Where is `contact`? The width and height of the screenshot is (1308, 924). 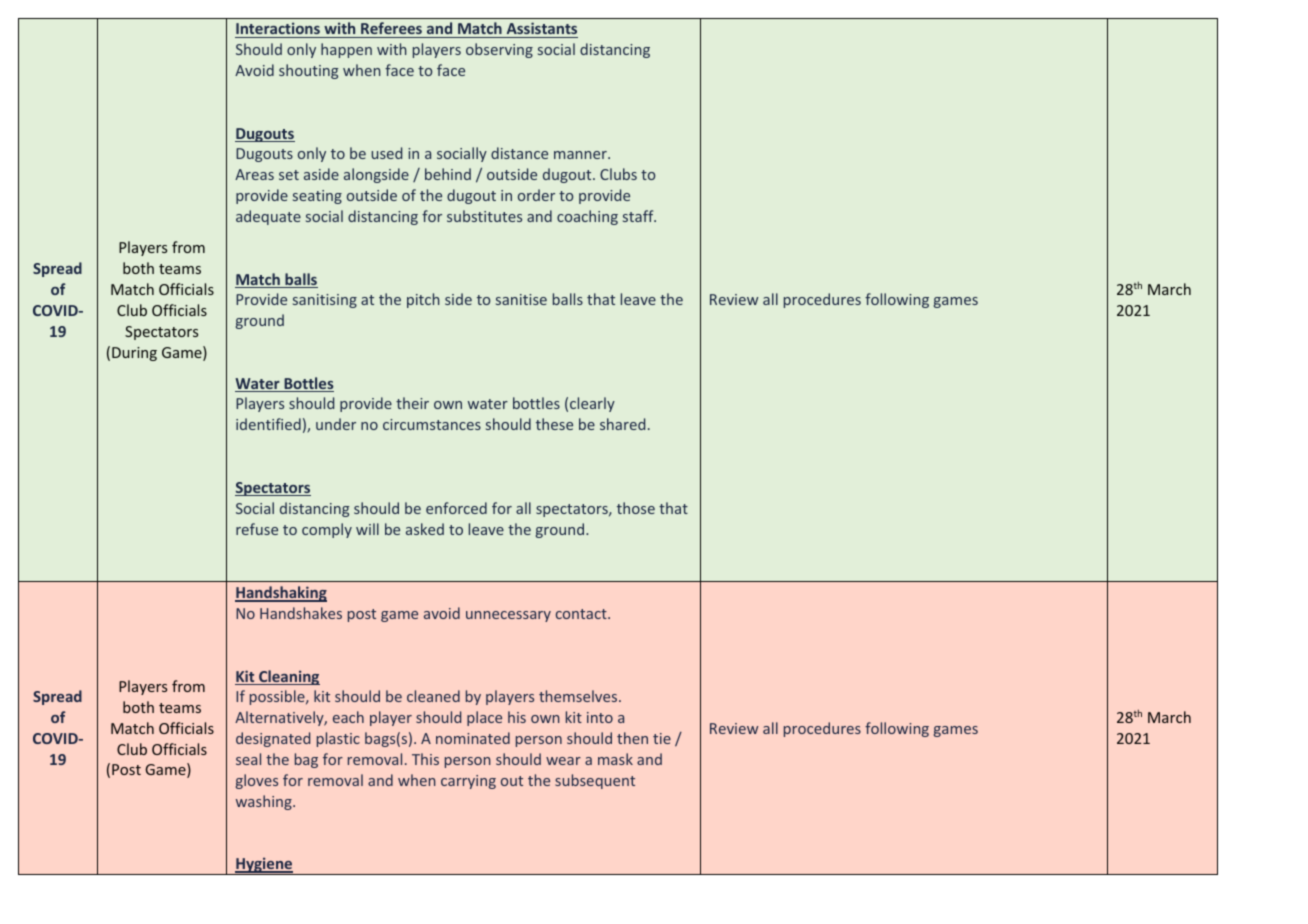
contact is located at coordinates (582, 614).
